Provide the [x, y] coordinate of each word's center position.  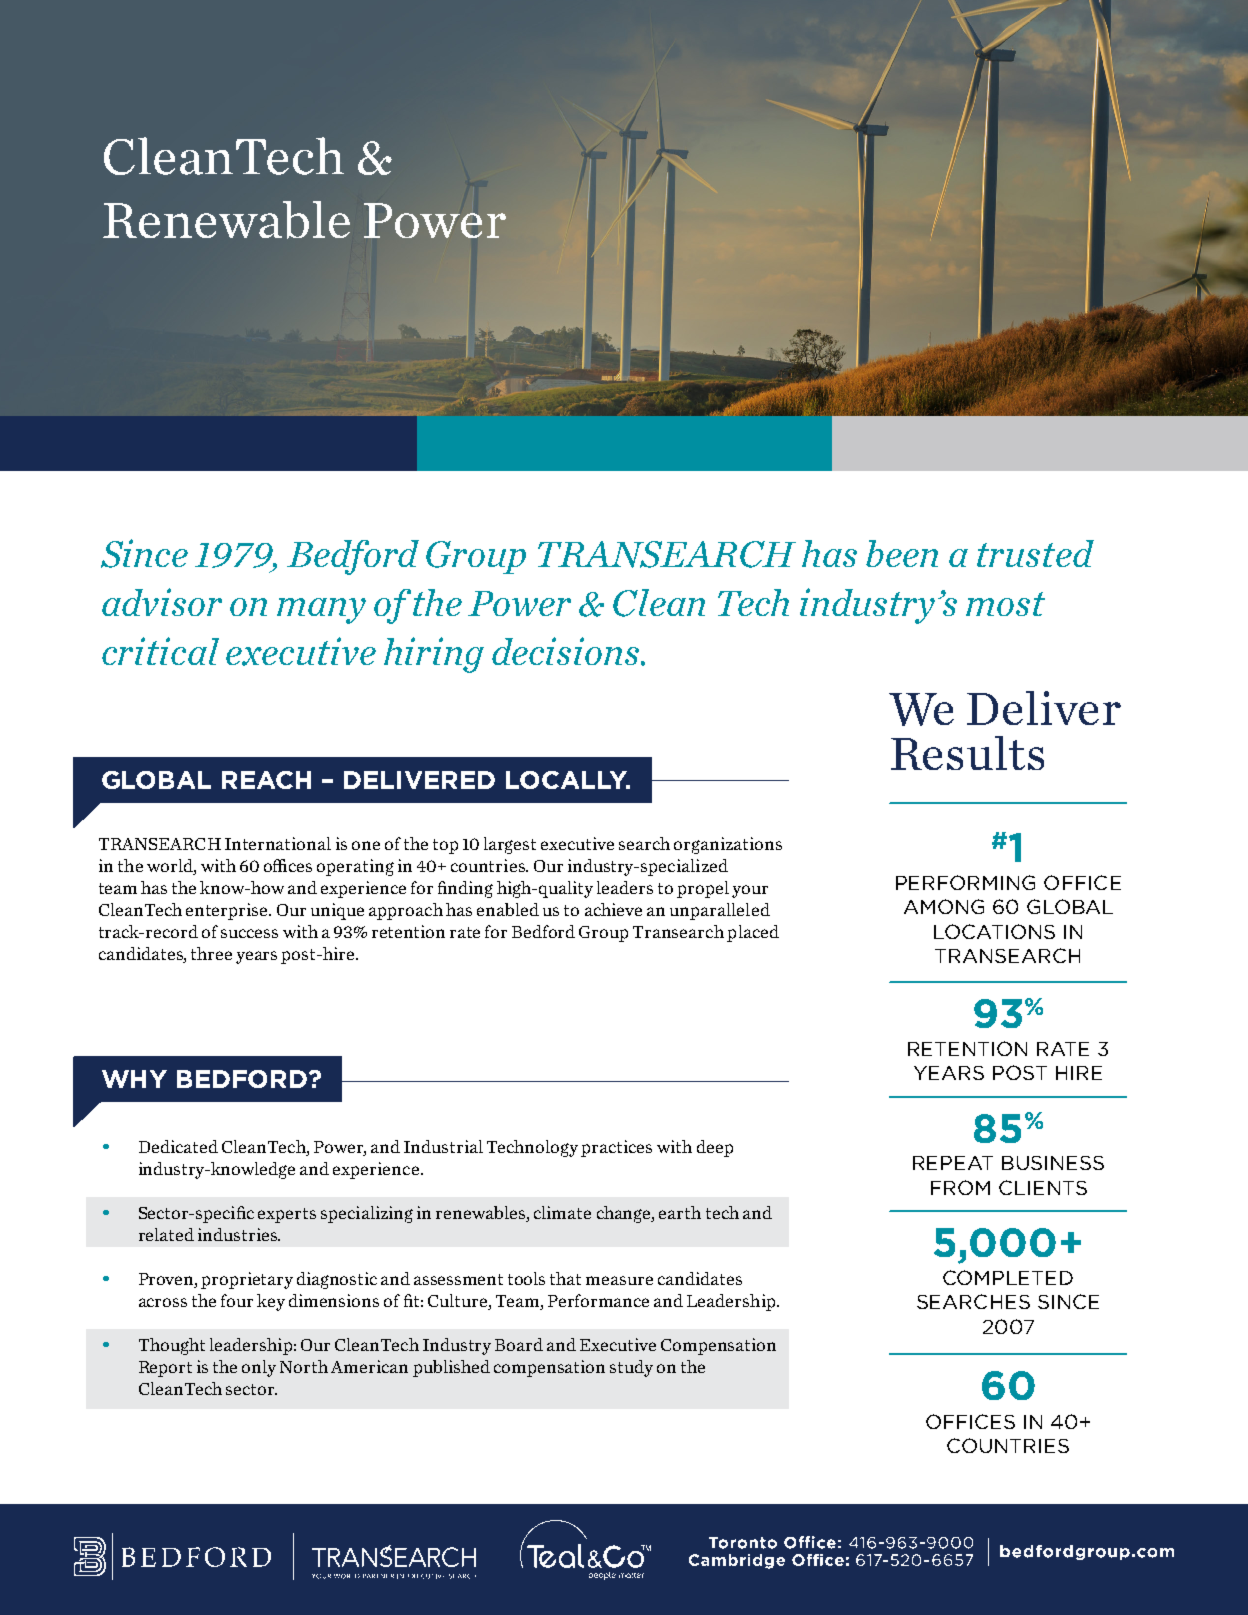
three [211, 953]
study [631, 1368]
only [259, 1368]
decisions [565, 651]
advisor [162, 602]
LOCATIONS [994, 931]
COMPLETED [1008, 1277]
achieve [613, 909]
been [902, 553]
